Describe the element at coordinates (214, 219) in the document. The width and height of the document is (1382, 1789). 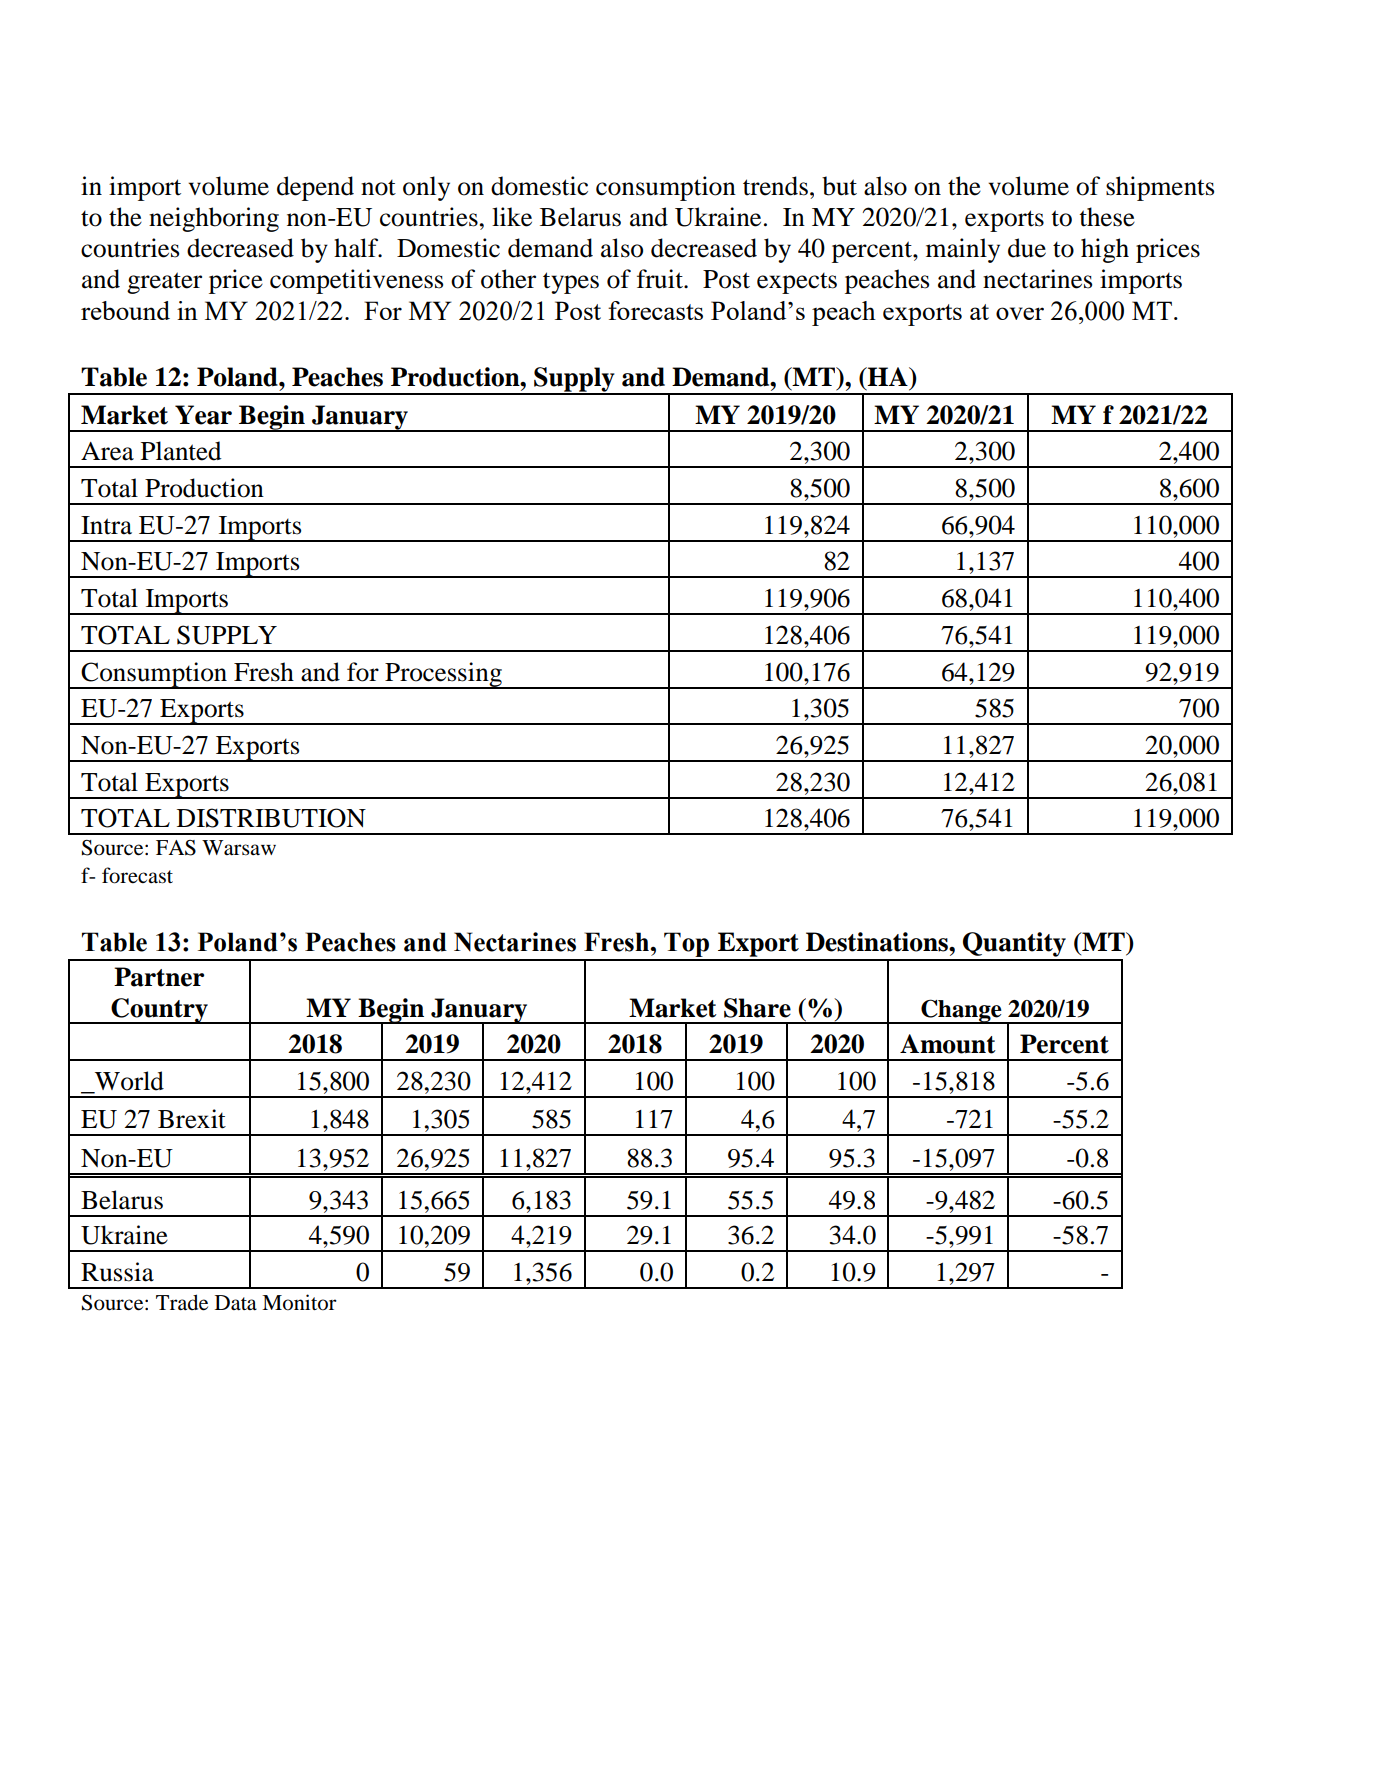
I see `neighboring` at that location.
